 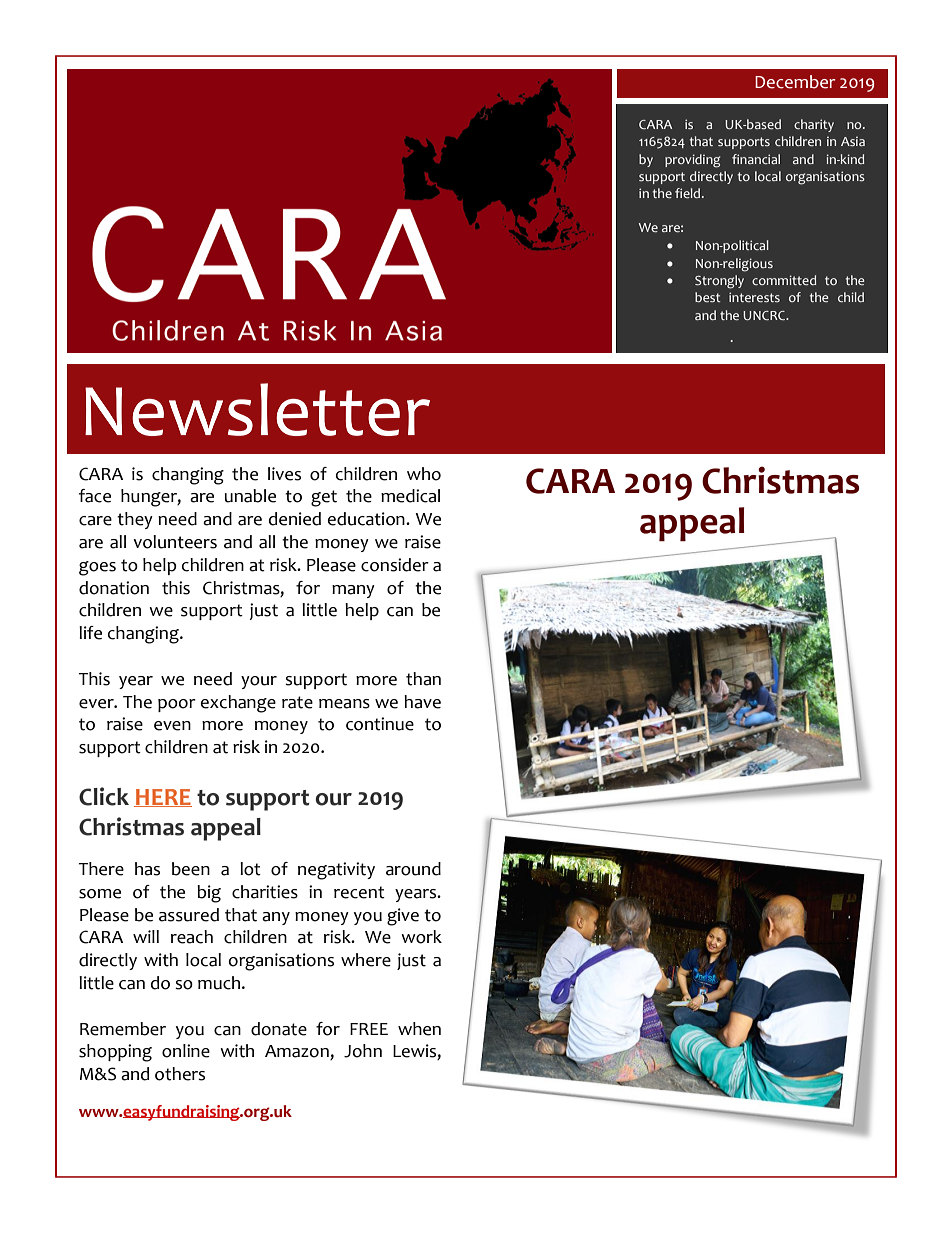 I want to click on Newsletter, so click(x=257, y=409).
